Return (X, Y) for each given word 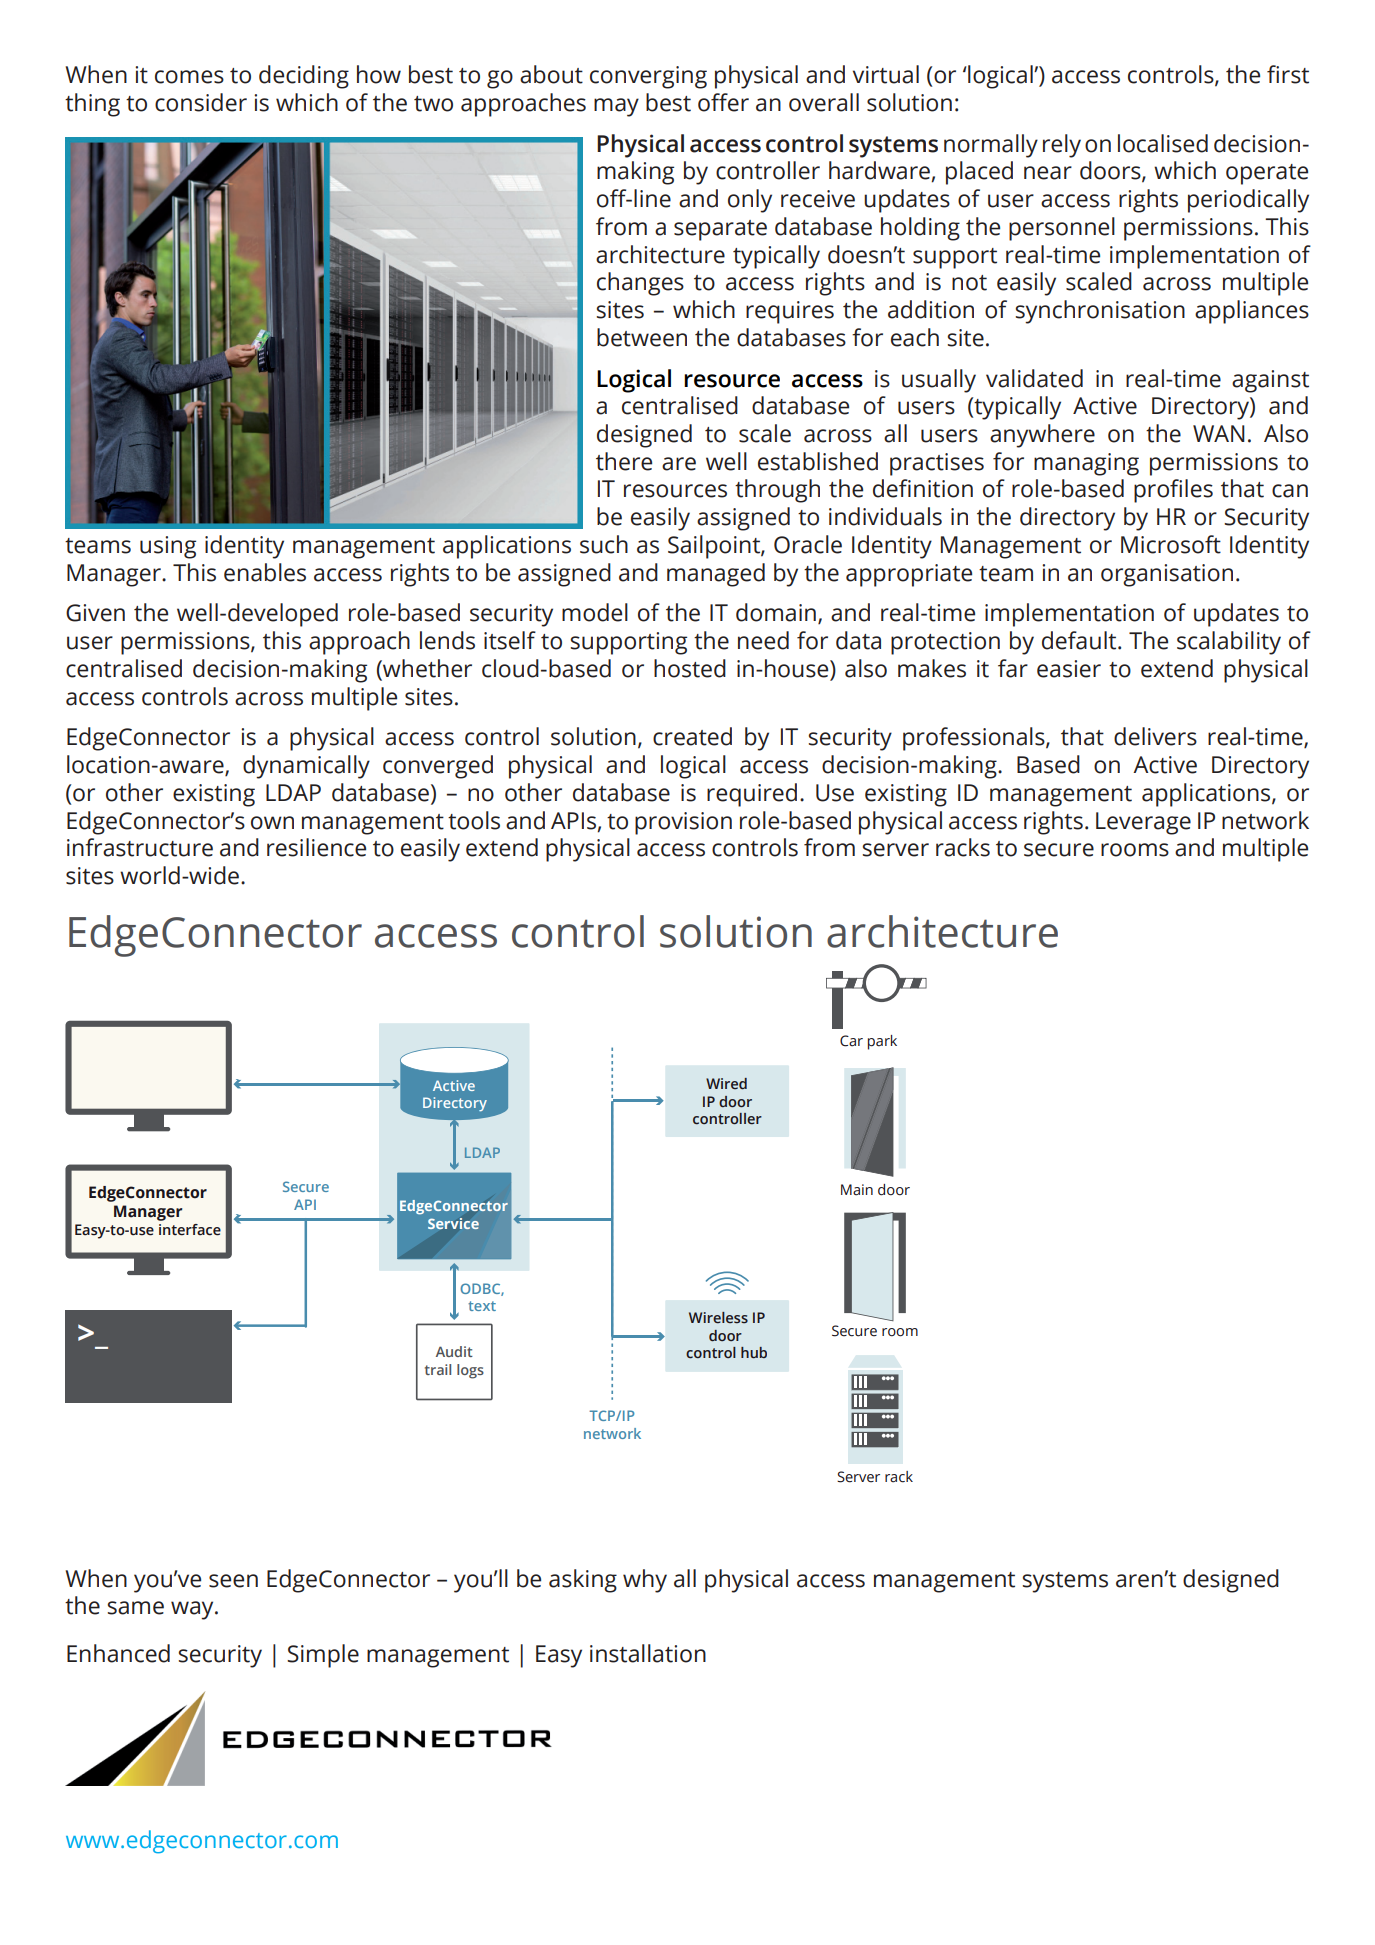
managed (716, 575)
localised (1163, 143)
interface (190, 1230)
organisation (1167, 575)
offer (723, 102)
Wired (726, 1083)
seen (233, 1581)
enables (265, 572)
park (882, 1042)
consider (201, 102)
